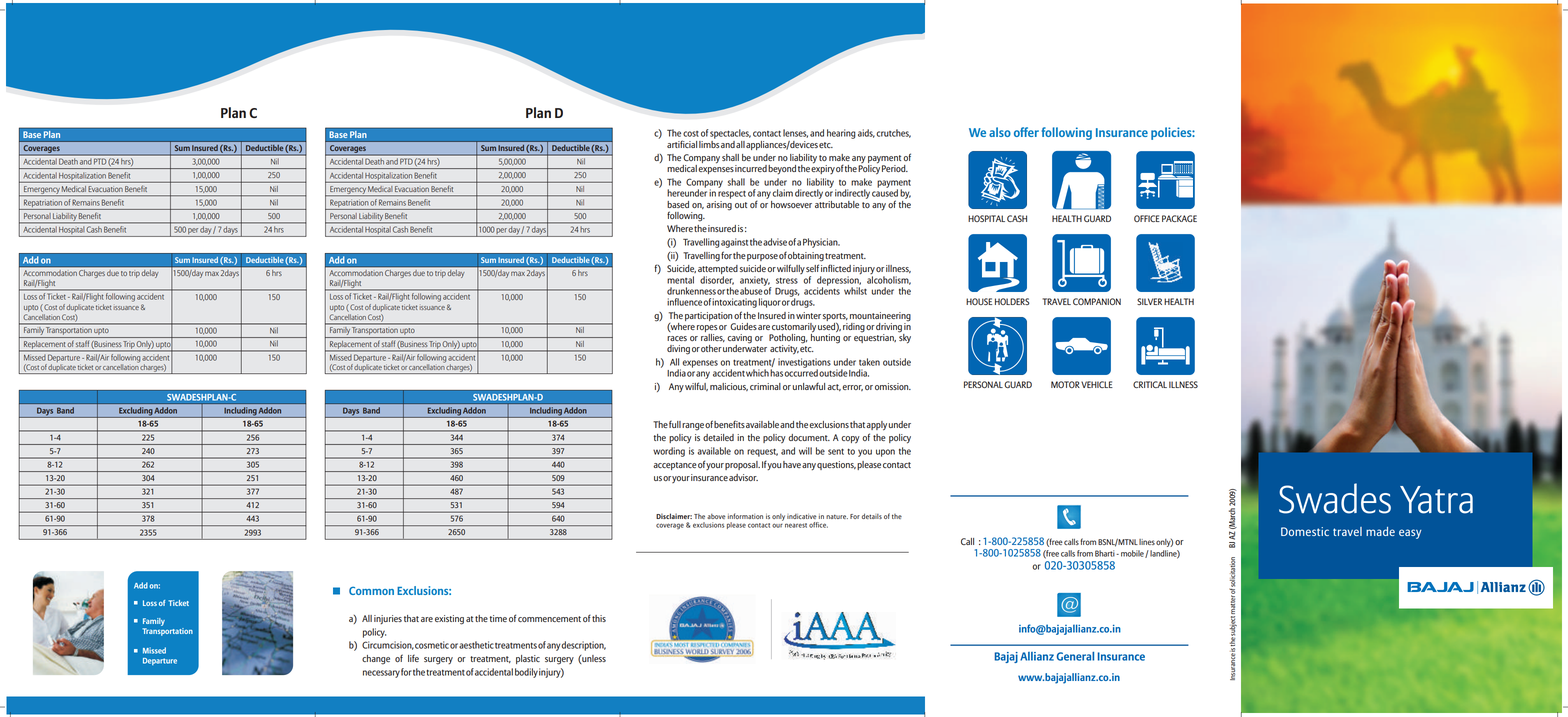 This screenshot has height=717, width=1568. What do you see at coordinates (677, 338) in the screenshot?
I see `races` at bounding box center [677, 338].
